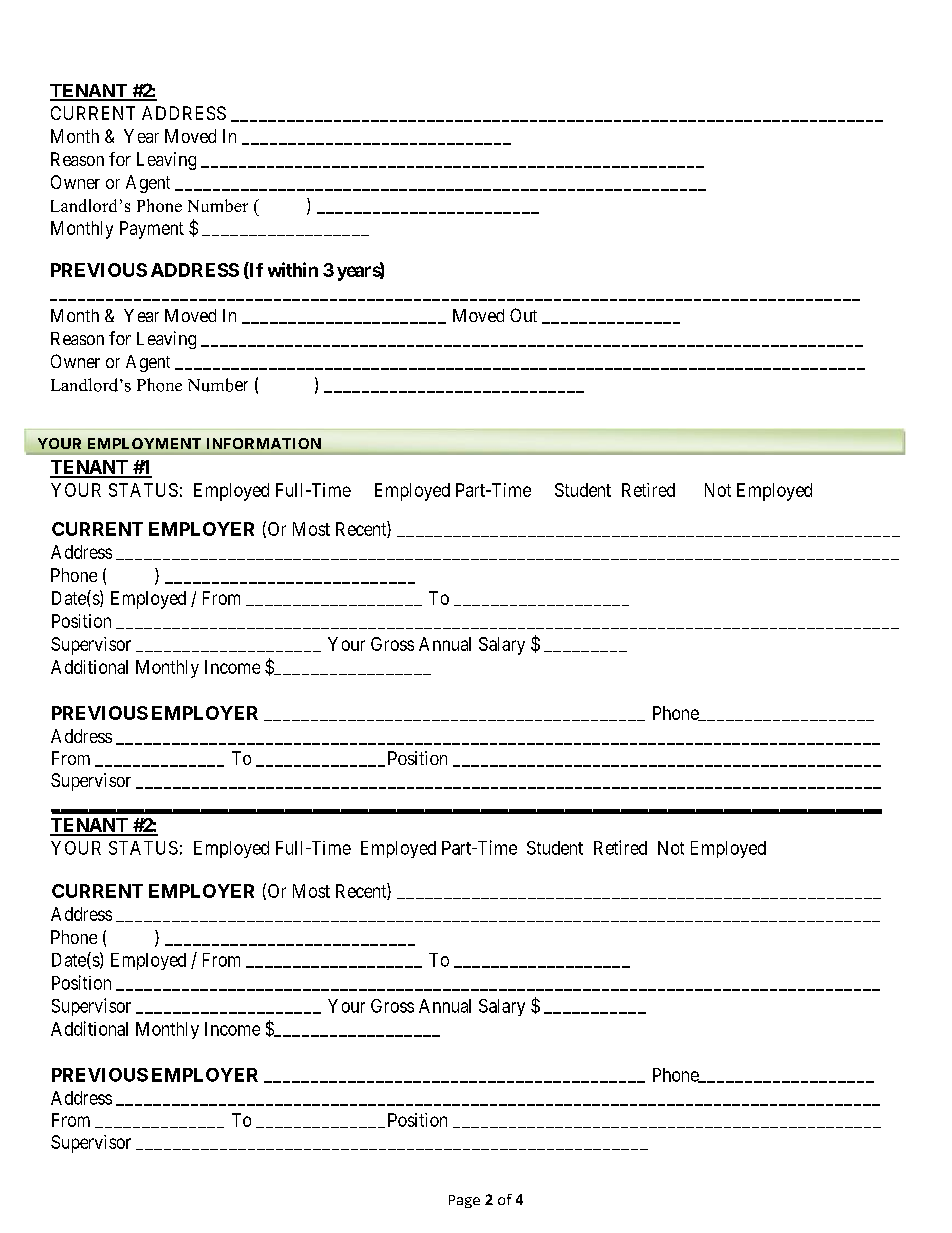  What do you see at coordinates (293, 269) in the screenshot?
I see `within` at bounding box center [293, 269].
